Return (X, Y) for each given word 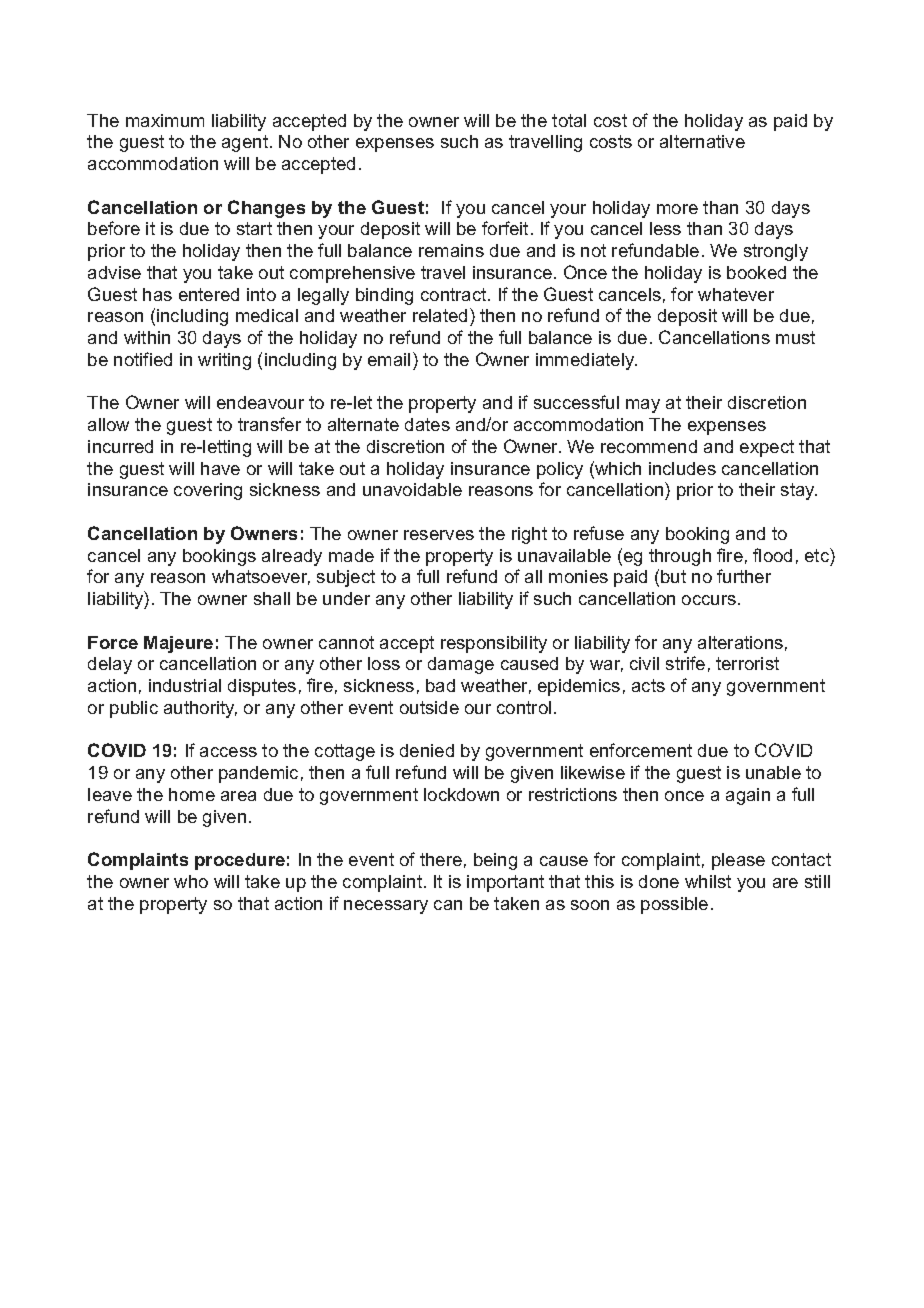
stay (799, 491)
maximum (165, 120)
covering (208, 491)
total (569, 120)
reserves (439, 535)
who (191, 881)
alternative (702, 141)
